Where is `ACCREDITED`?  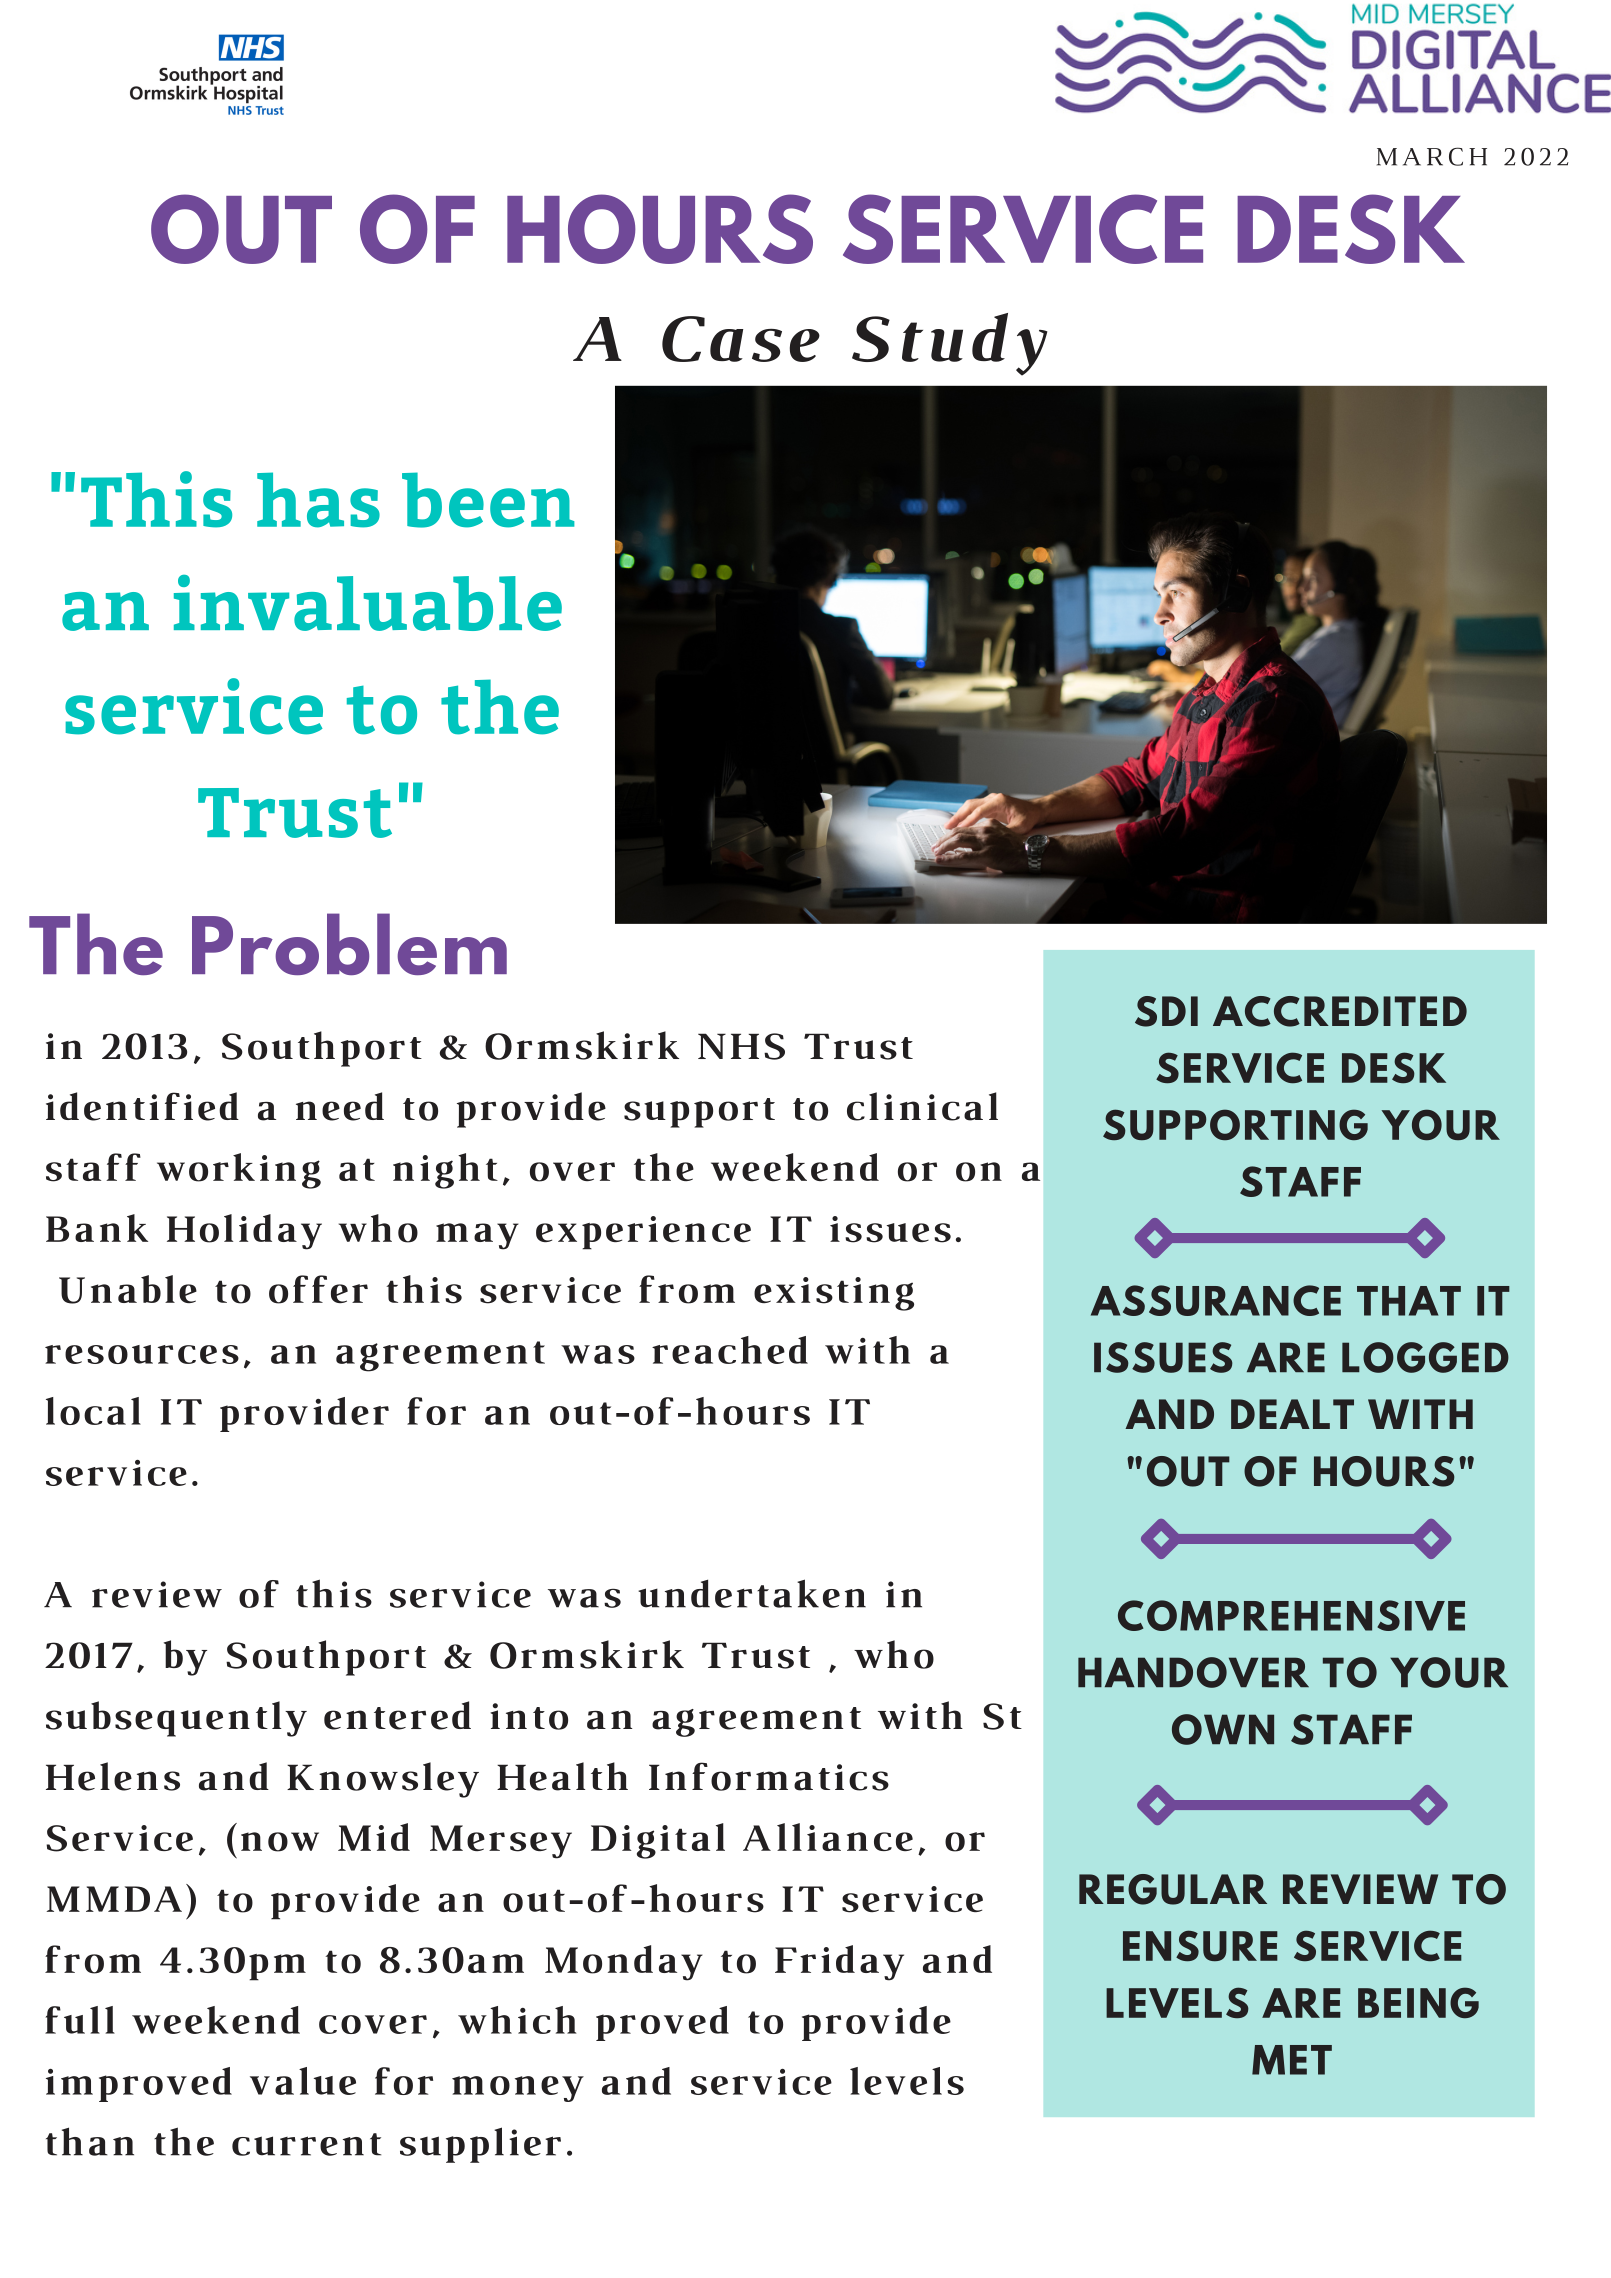
ACCREDITED is located at coordinates (1340, 1011).
